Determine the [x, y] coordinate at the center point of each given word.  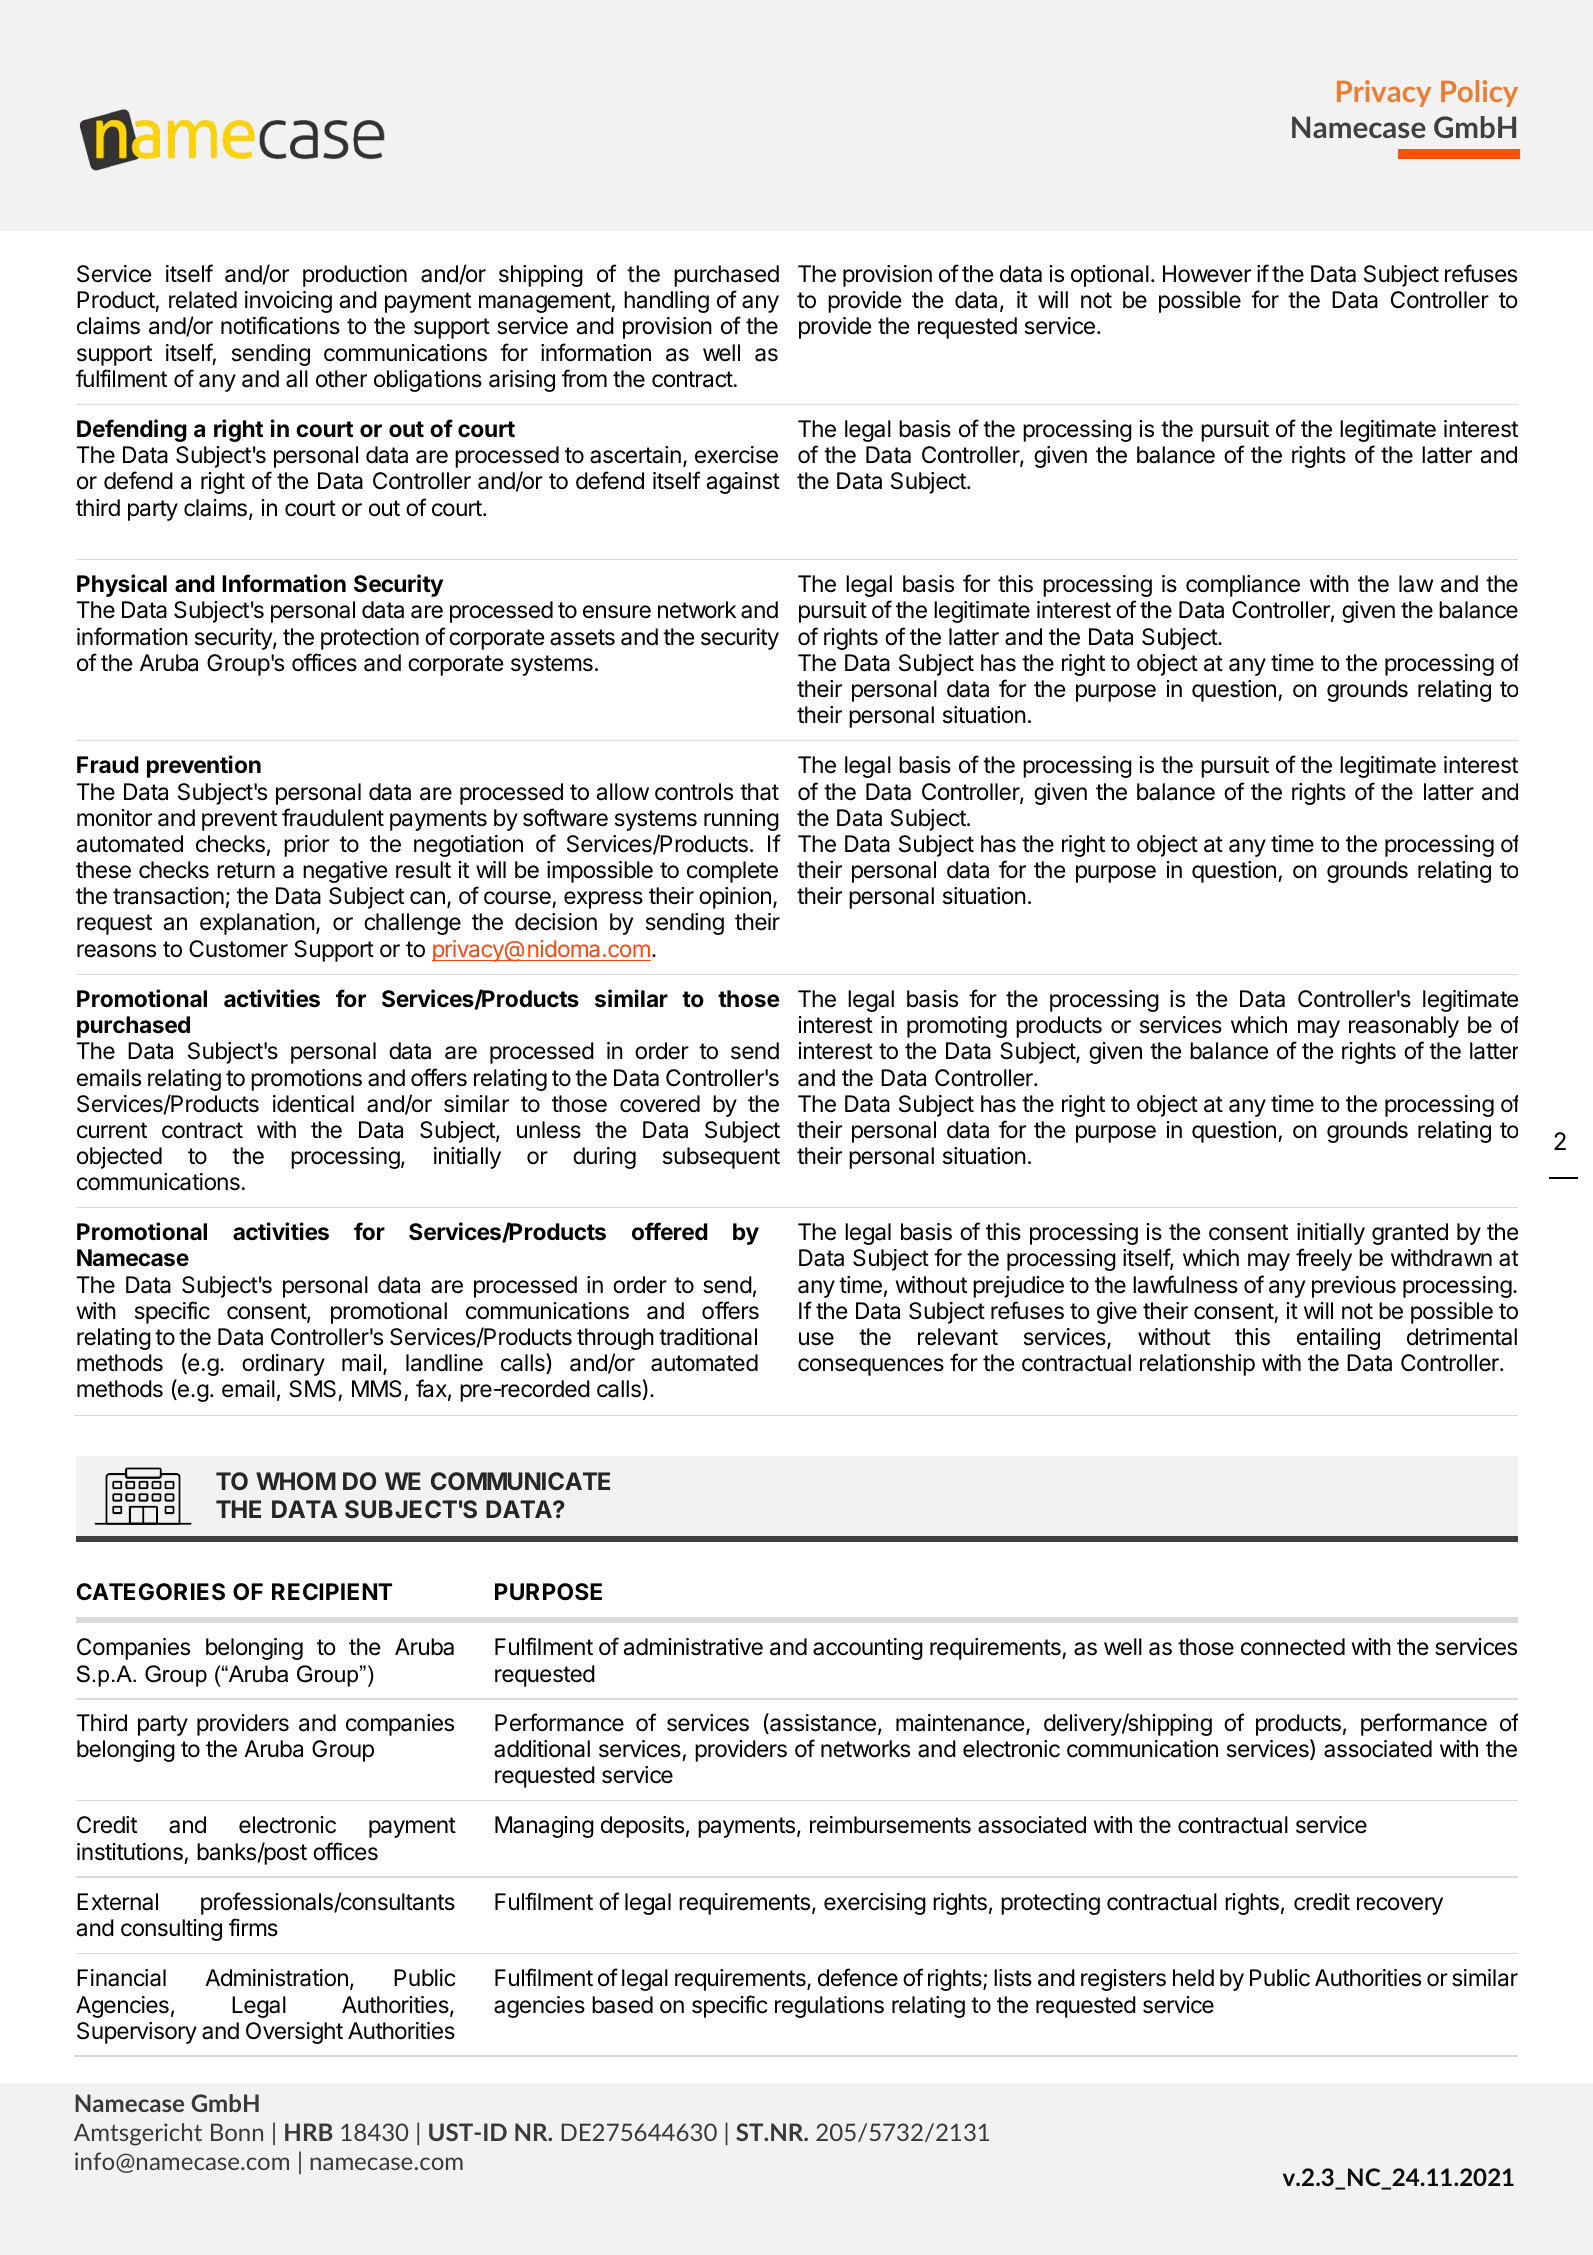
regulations [829, 2007]
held [1193, 1978]
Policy [1479, 93]
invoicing [288, 302]
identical [313, 1104]
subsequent [721, 1158]
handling [666, 302]
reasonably [1404, 1027]
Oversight [294, 2033]
